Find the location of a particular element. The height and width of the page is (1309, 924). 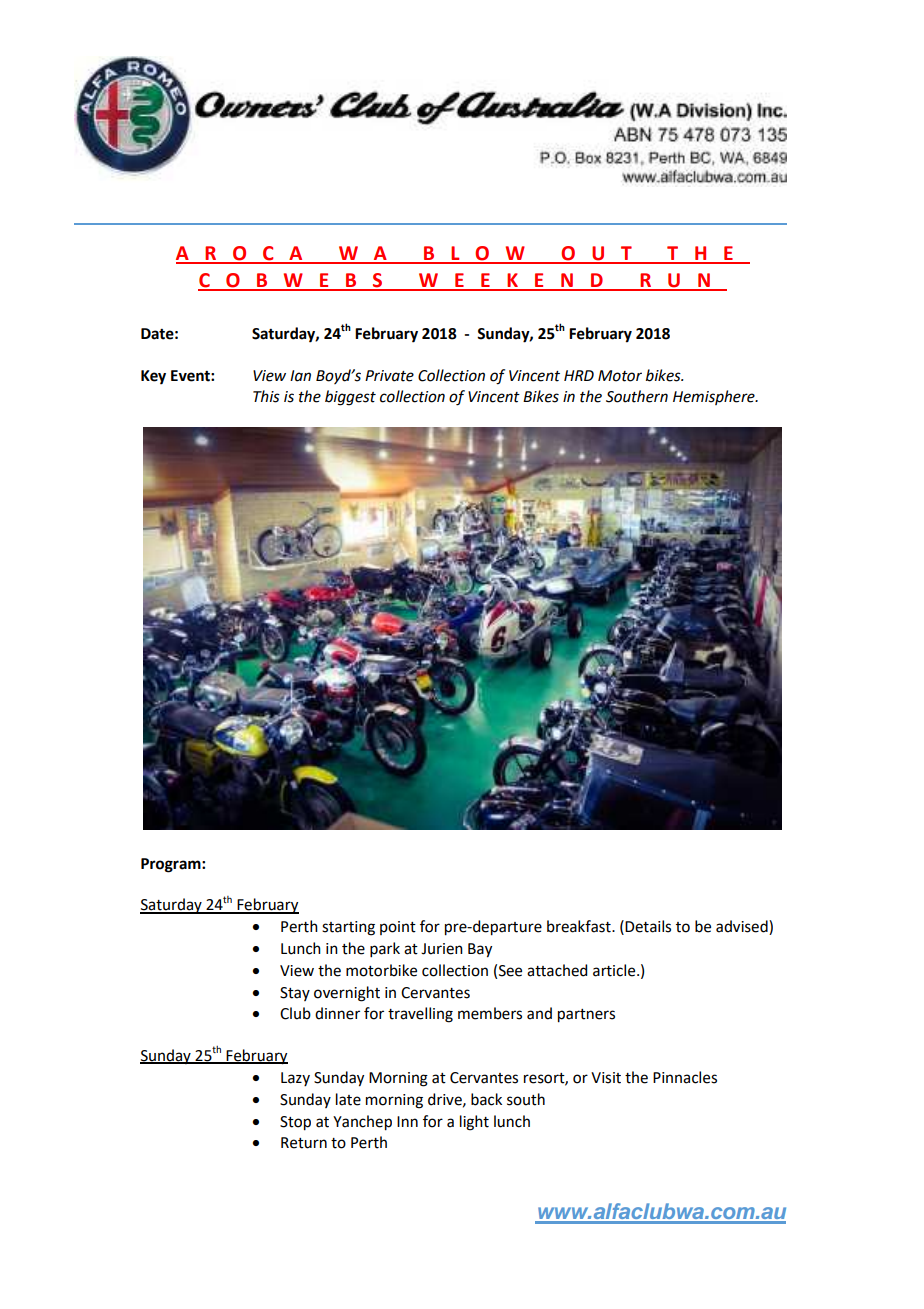

article is located at coordinates (615, 970).
